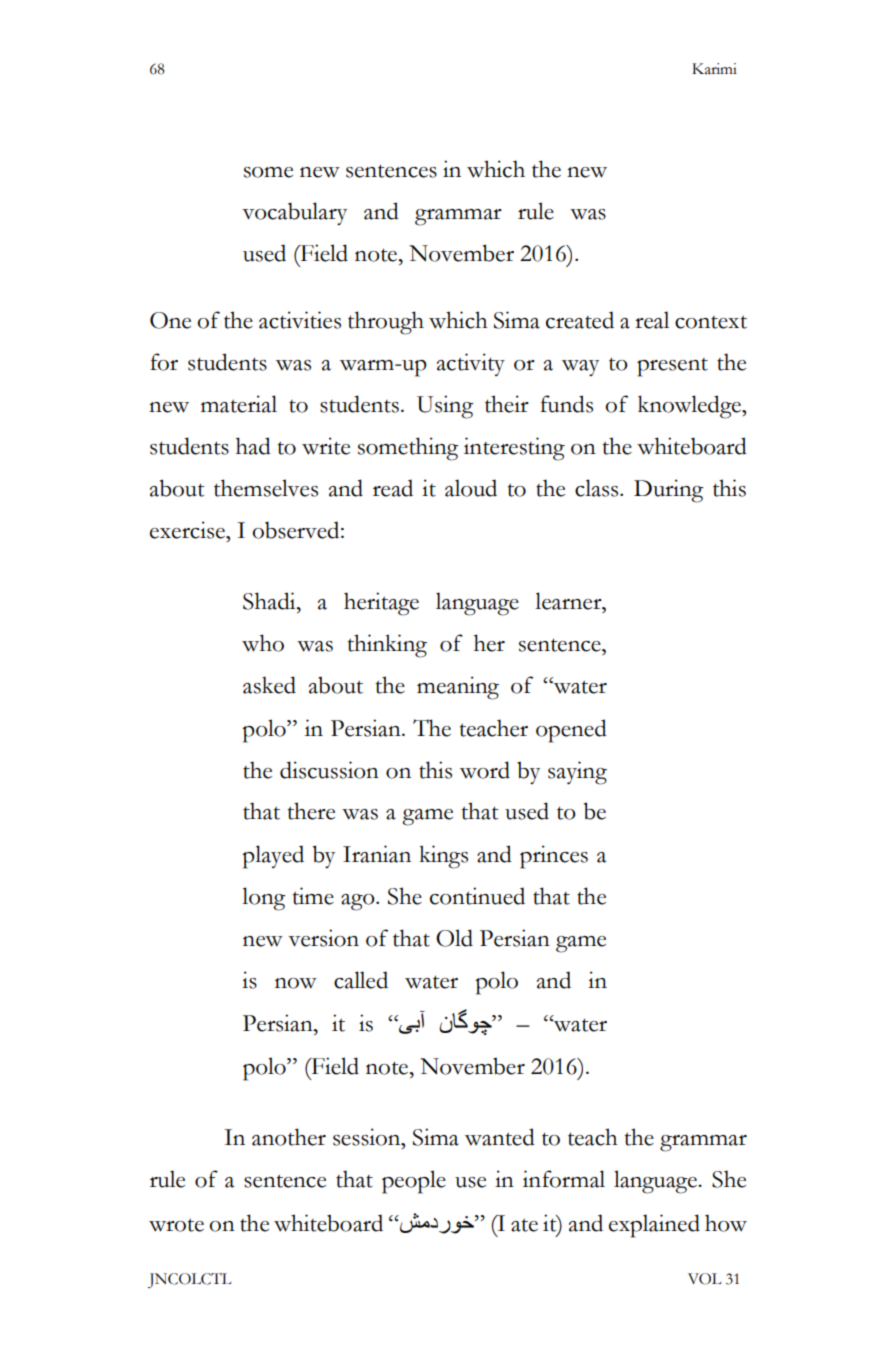 The width and height of the document is (896, 1345). I want to click on asked, so click(269, 685).
